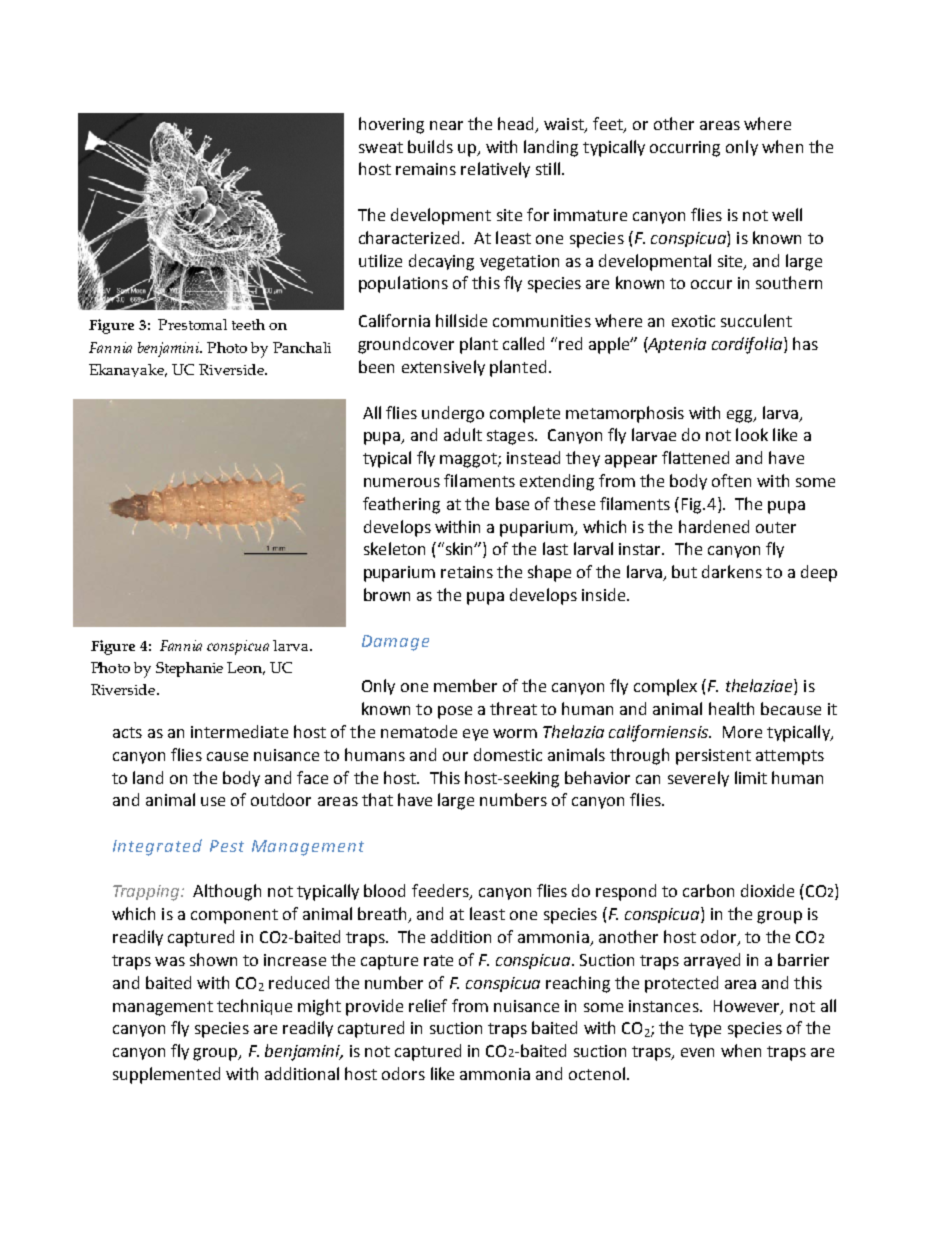  I want to click on relief, so click(428, 1005).
